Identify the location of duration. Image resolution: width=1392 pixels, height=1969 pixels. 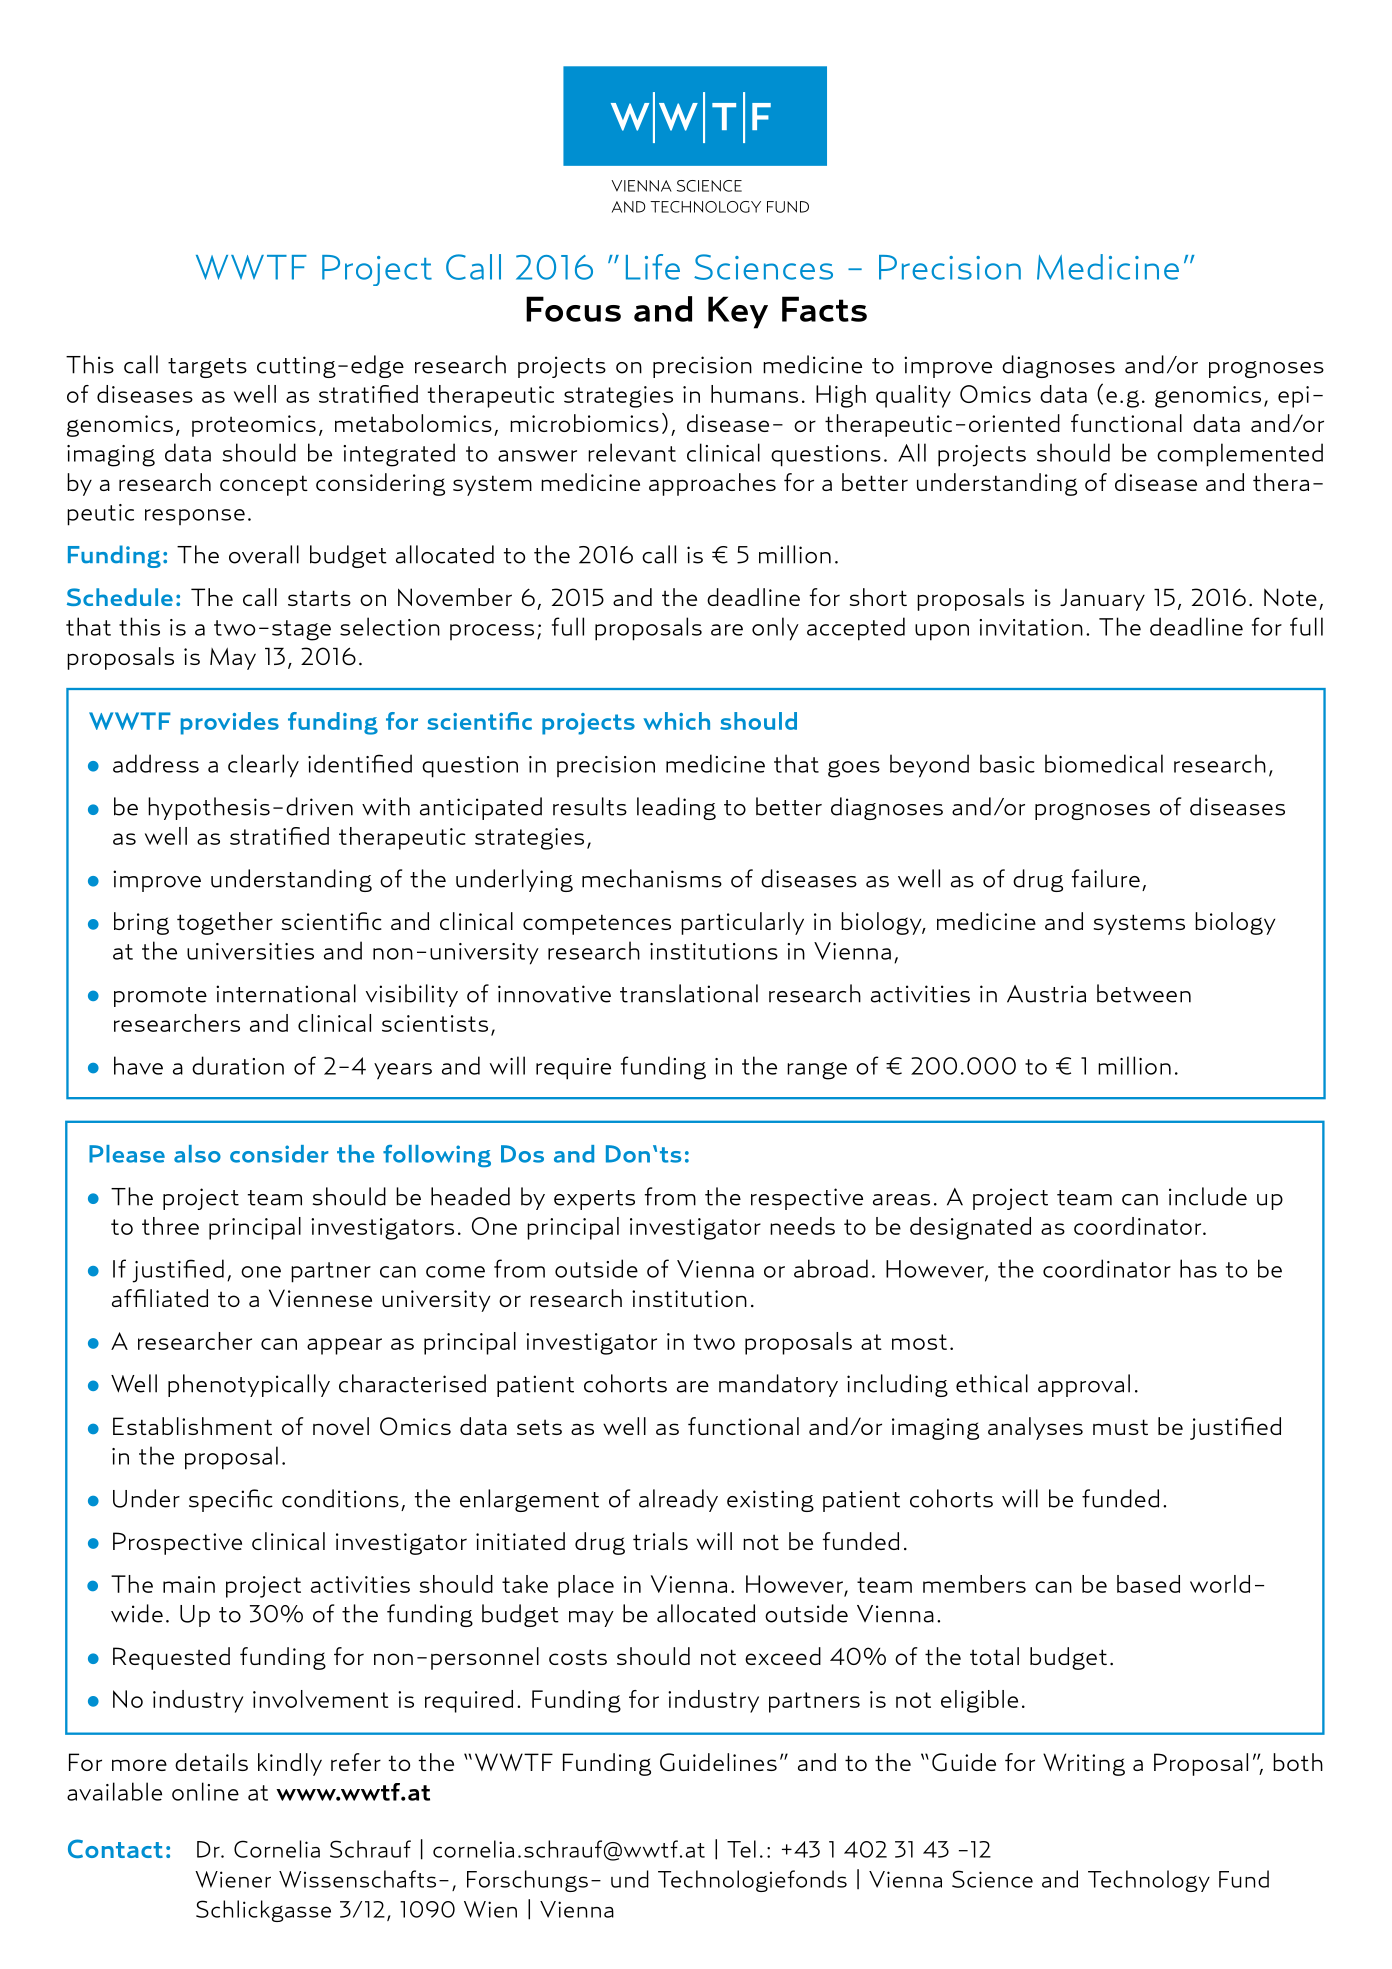
(238, 1065).
